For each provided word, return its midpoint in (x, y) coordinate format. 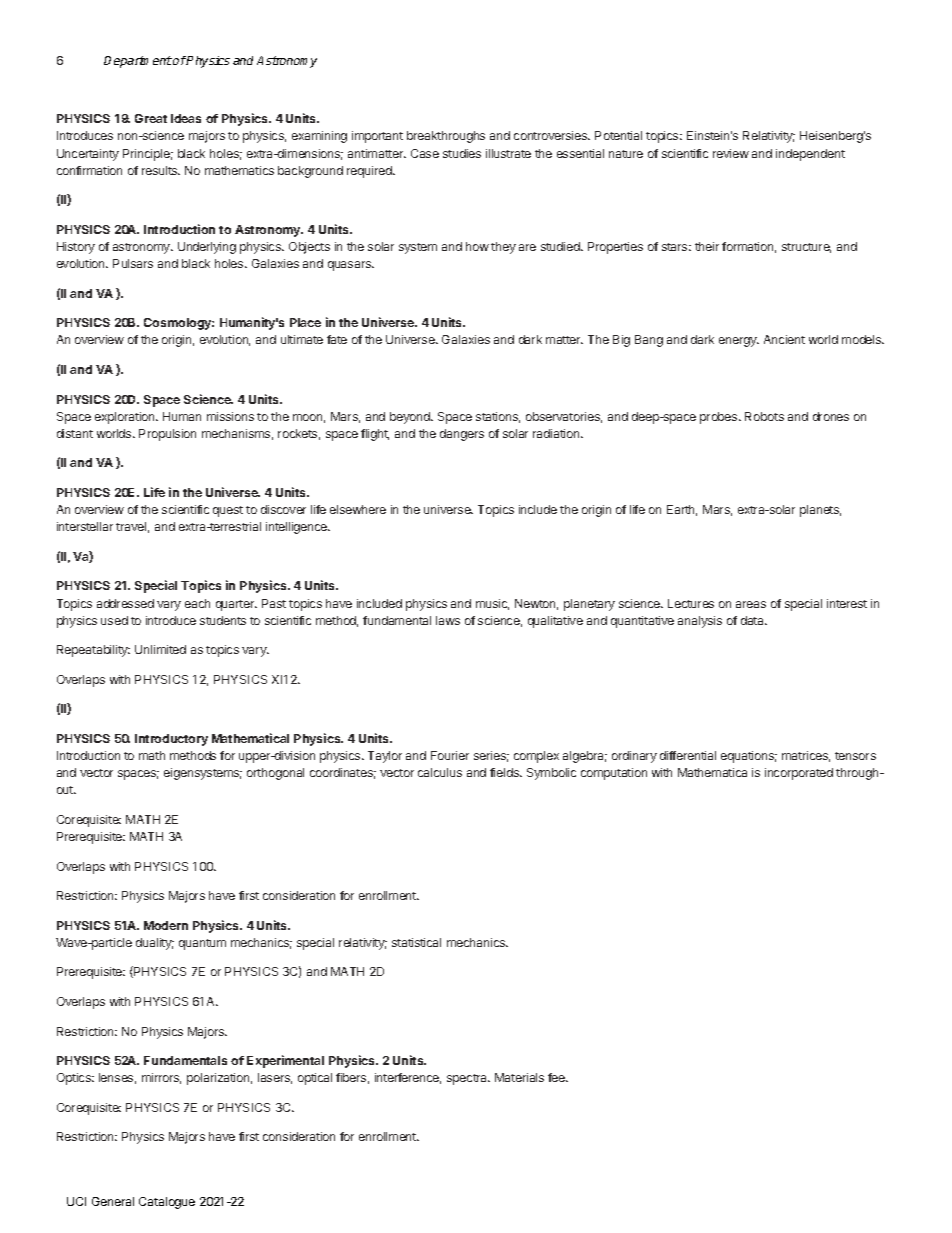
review (731, 153)
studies (462, 153)
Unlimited (160, 649)
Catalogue (167, 1203)
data (753, 620)
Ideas (186, 118)
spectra (468, 1079)
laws (448, 620)
